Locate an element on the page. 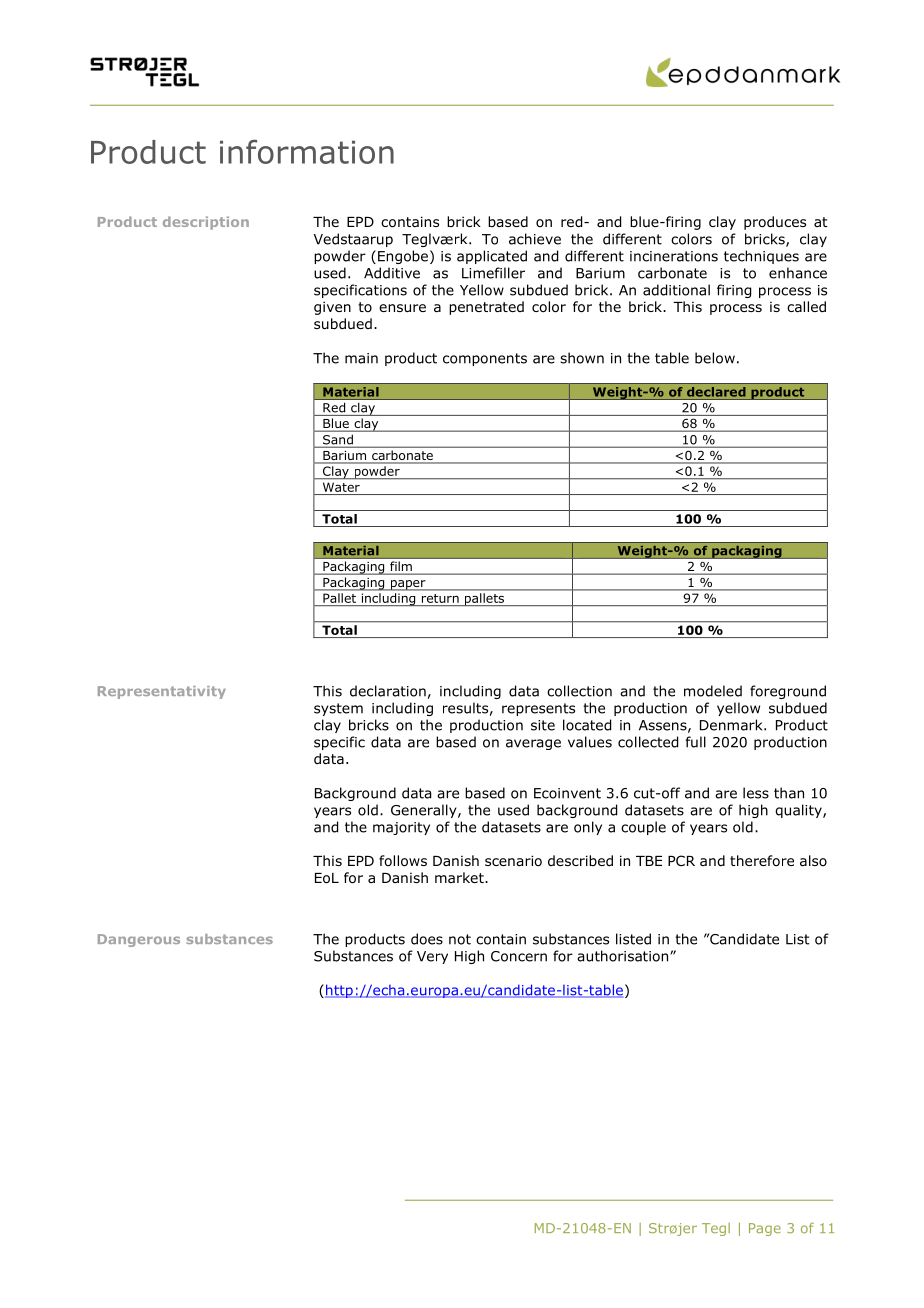 Image resolution: width=924 pixels, height=1308 pixels. achieve is located at coordinates (535, 239).
